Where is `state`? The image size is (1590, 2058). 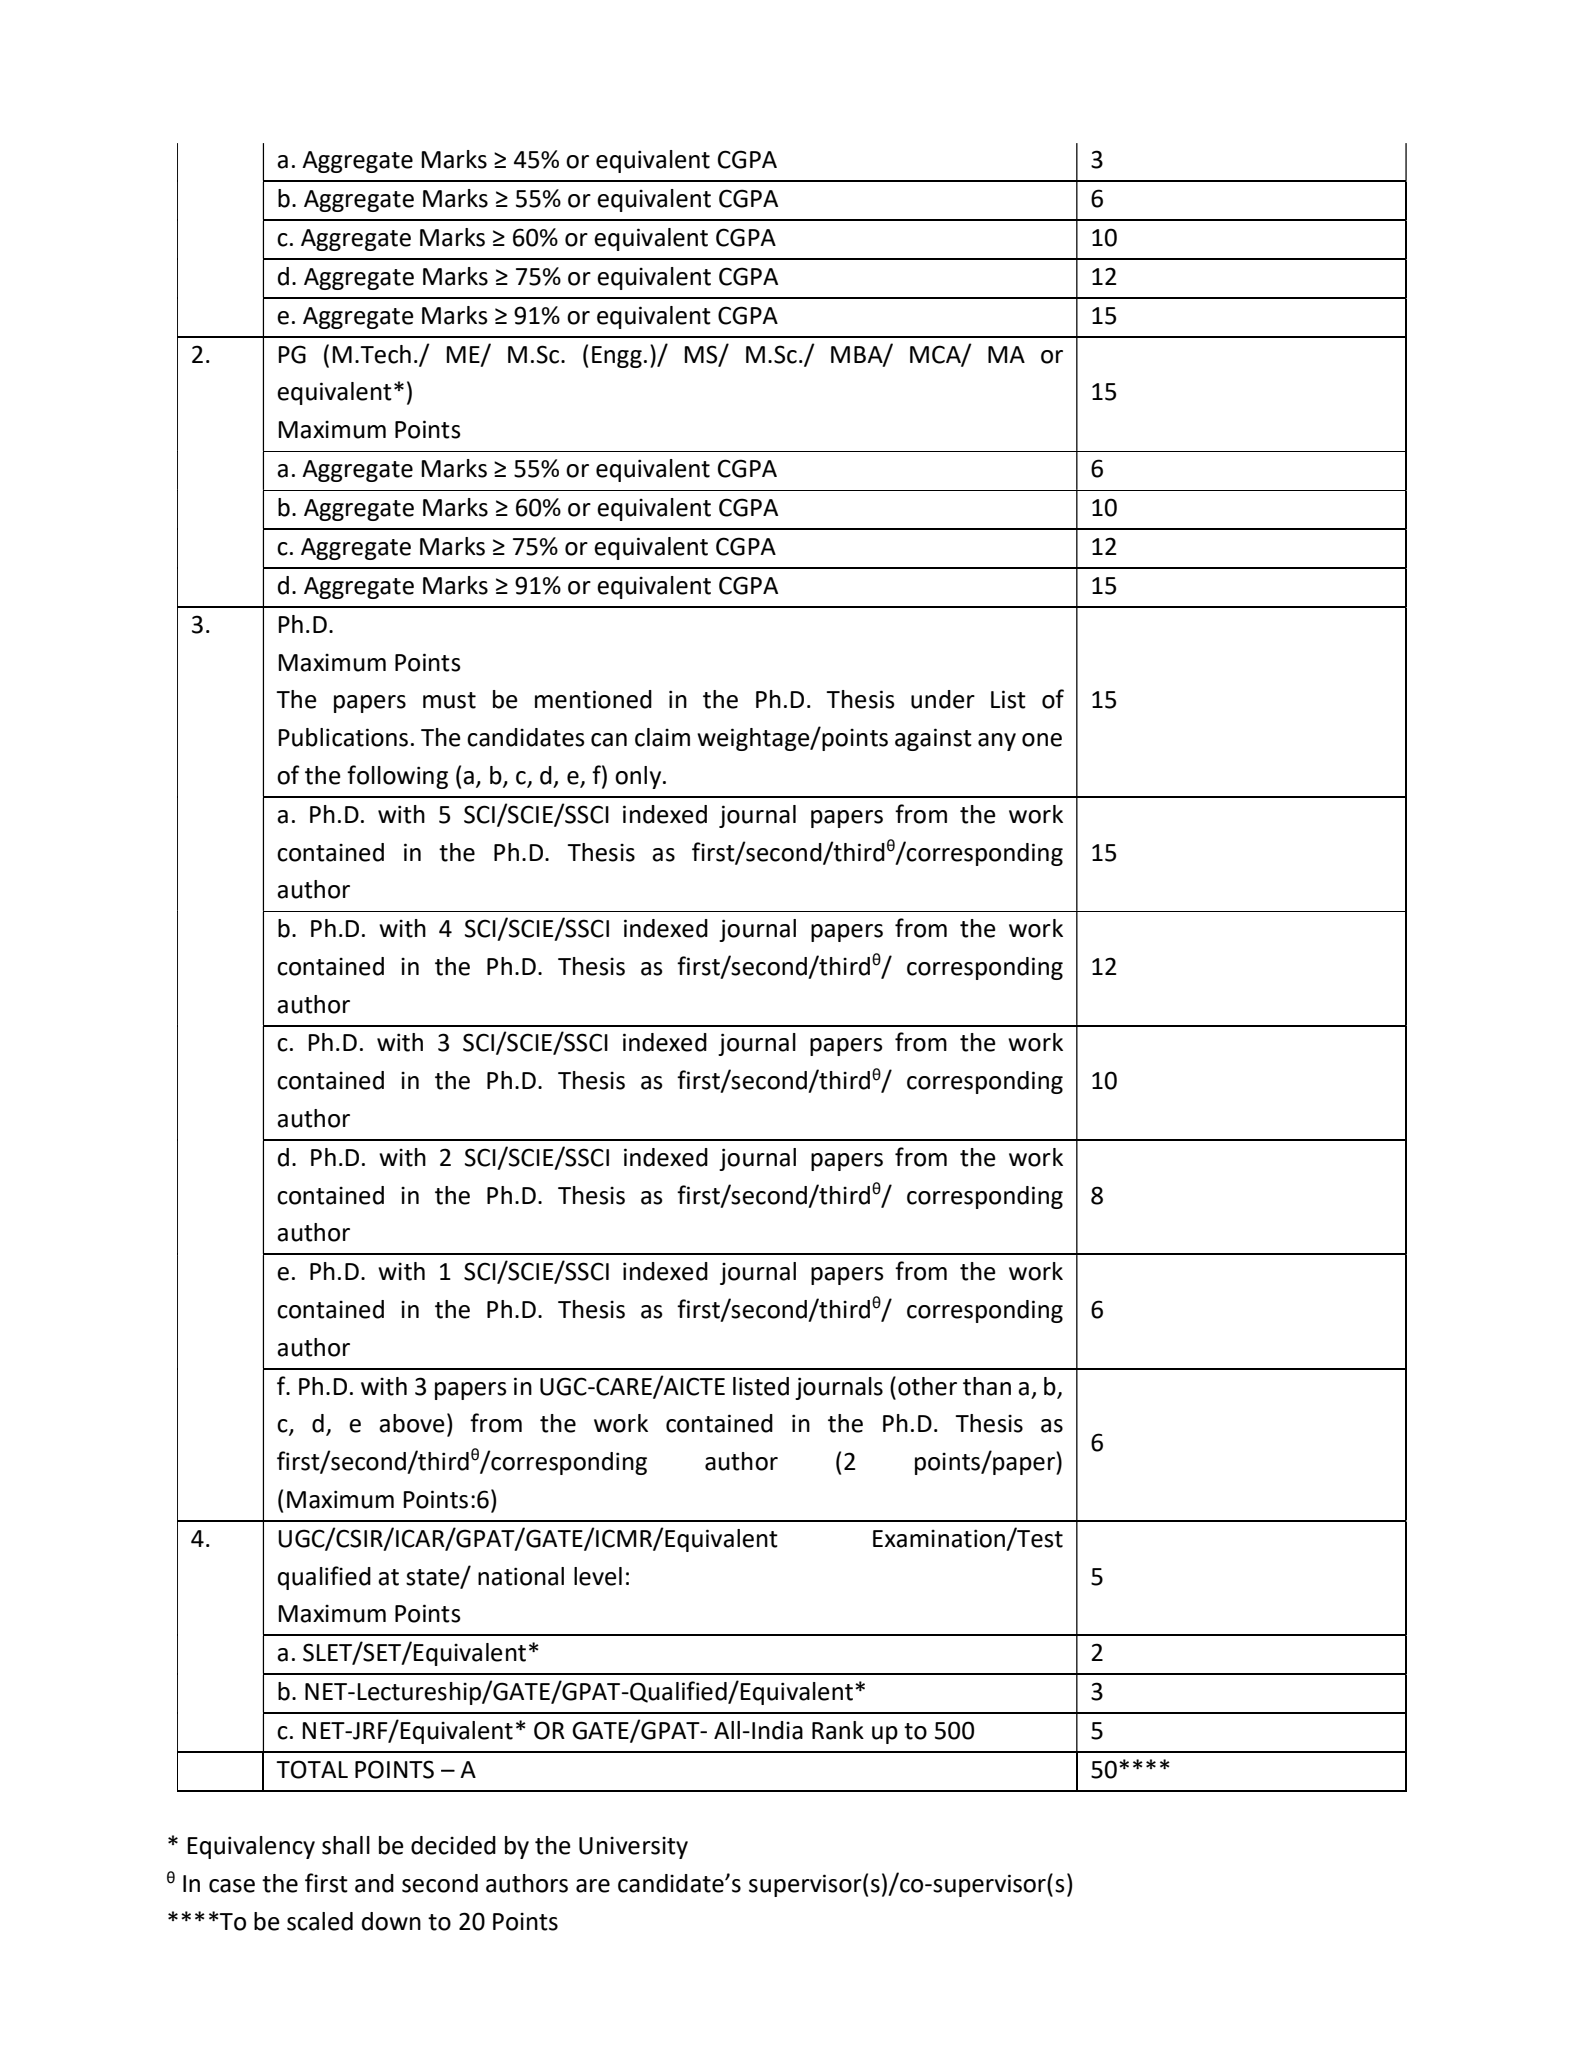 state is located at coordinates (434, 1578).
